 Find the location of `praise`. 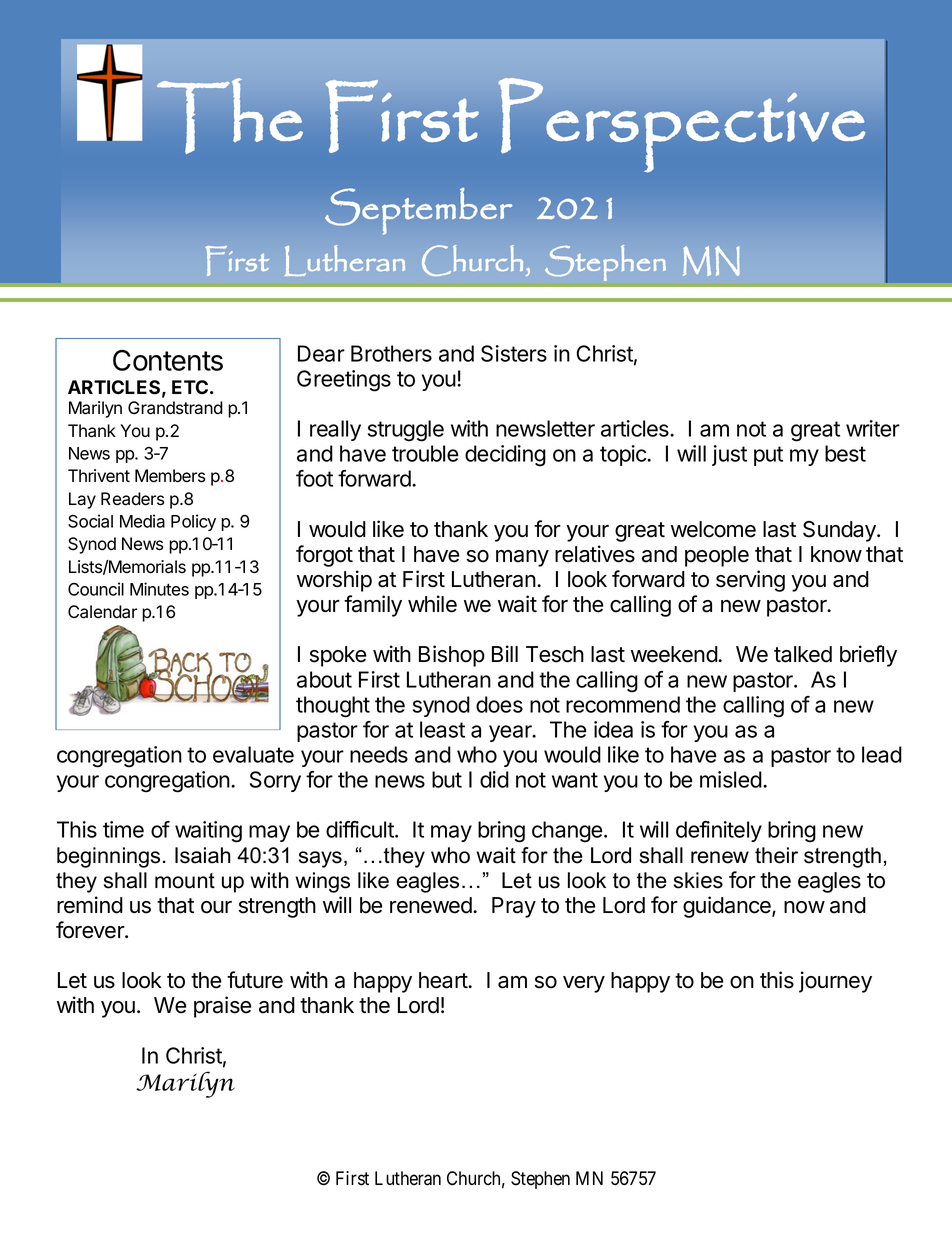

praise is located at coordinates (222, 1007).
